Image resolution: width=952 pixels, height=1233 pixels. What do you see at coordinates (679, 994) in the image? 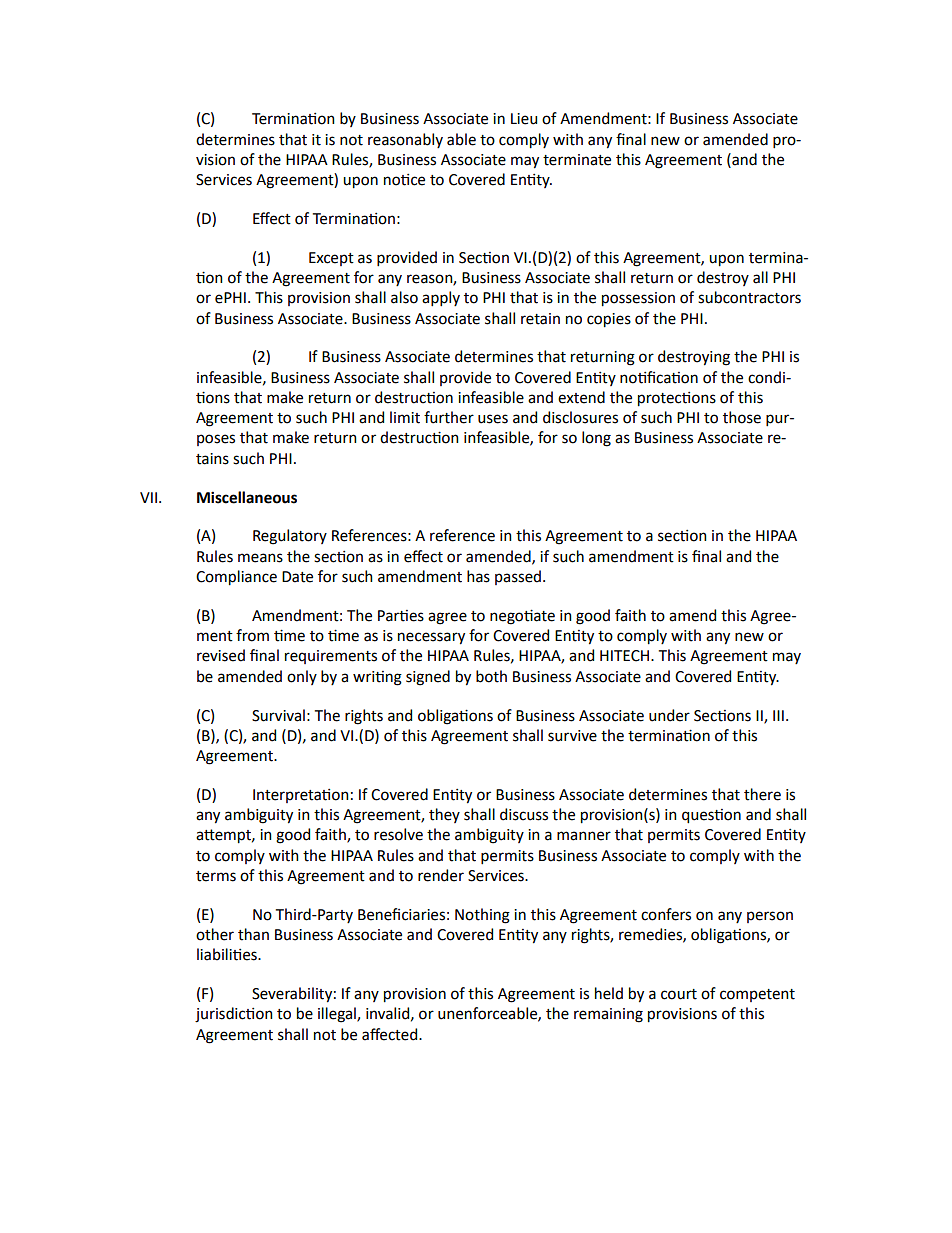
I see `court` at bounding box center [679, 994].
